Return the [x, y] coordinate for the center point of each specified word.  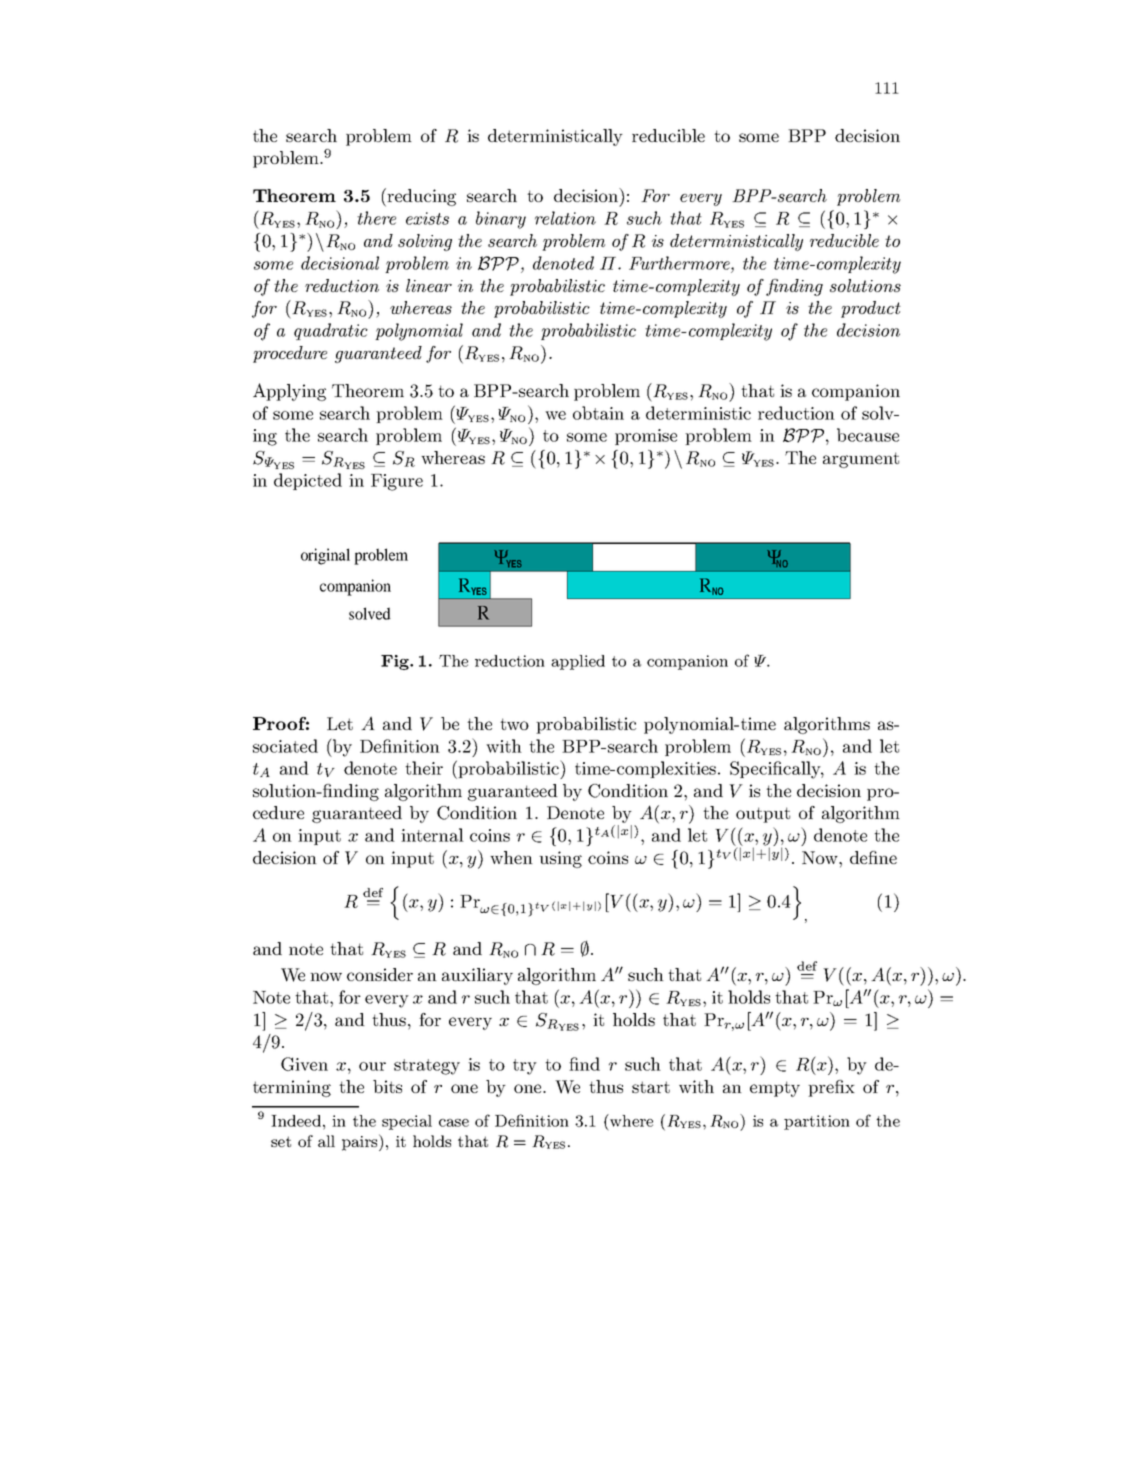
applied [578, 662]
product [871, 309]
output [763, 815]
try [525, 1067]
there [376, 218]
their [424, 768]
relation [565, 218]
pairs [361, 1142]
